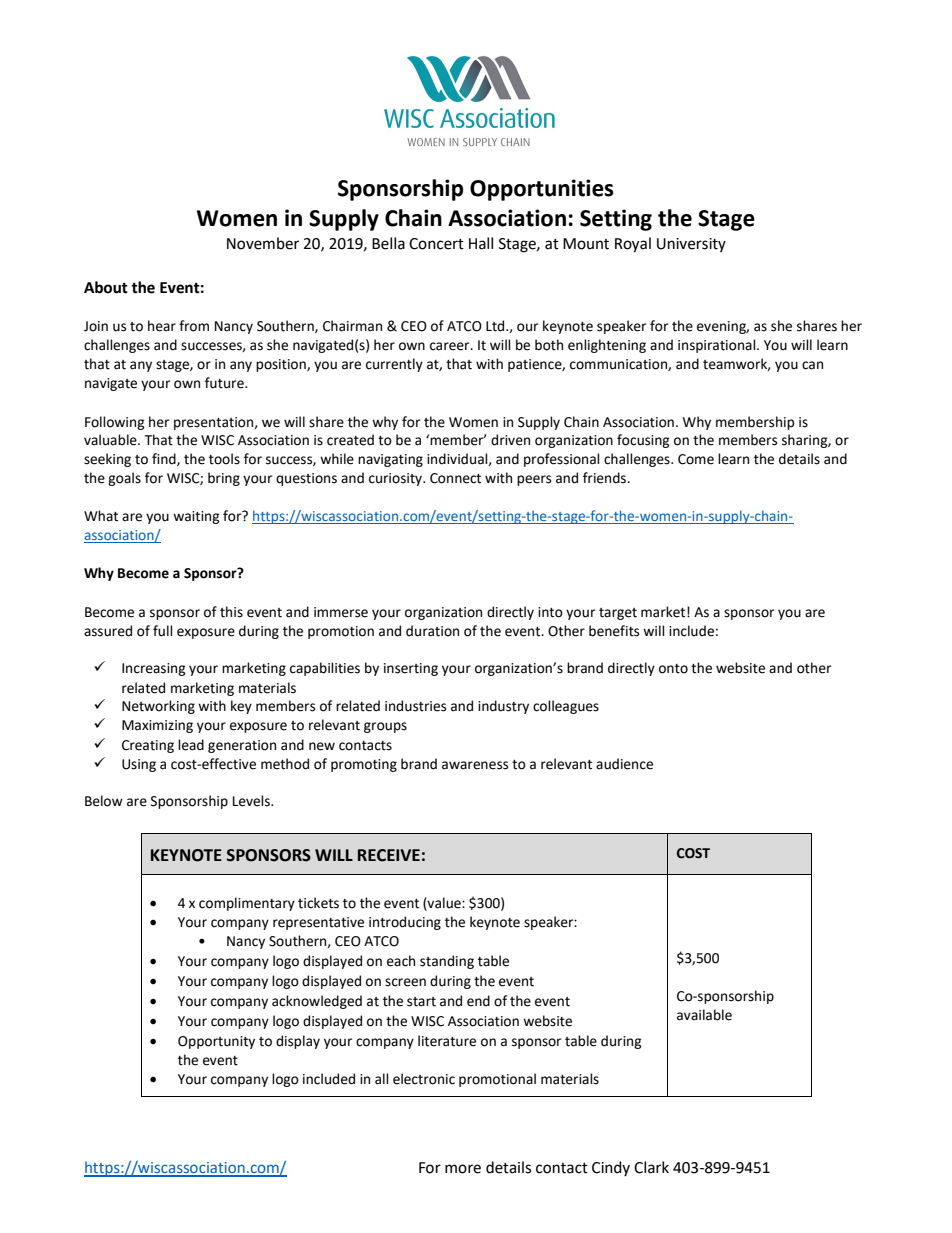 This image has width=952, height=1233. Describe the element at coordinates (618, 614) in the image. I see `target` at that location.
